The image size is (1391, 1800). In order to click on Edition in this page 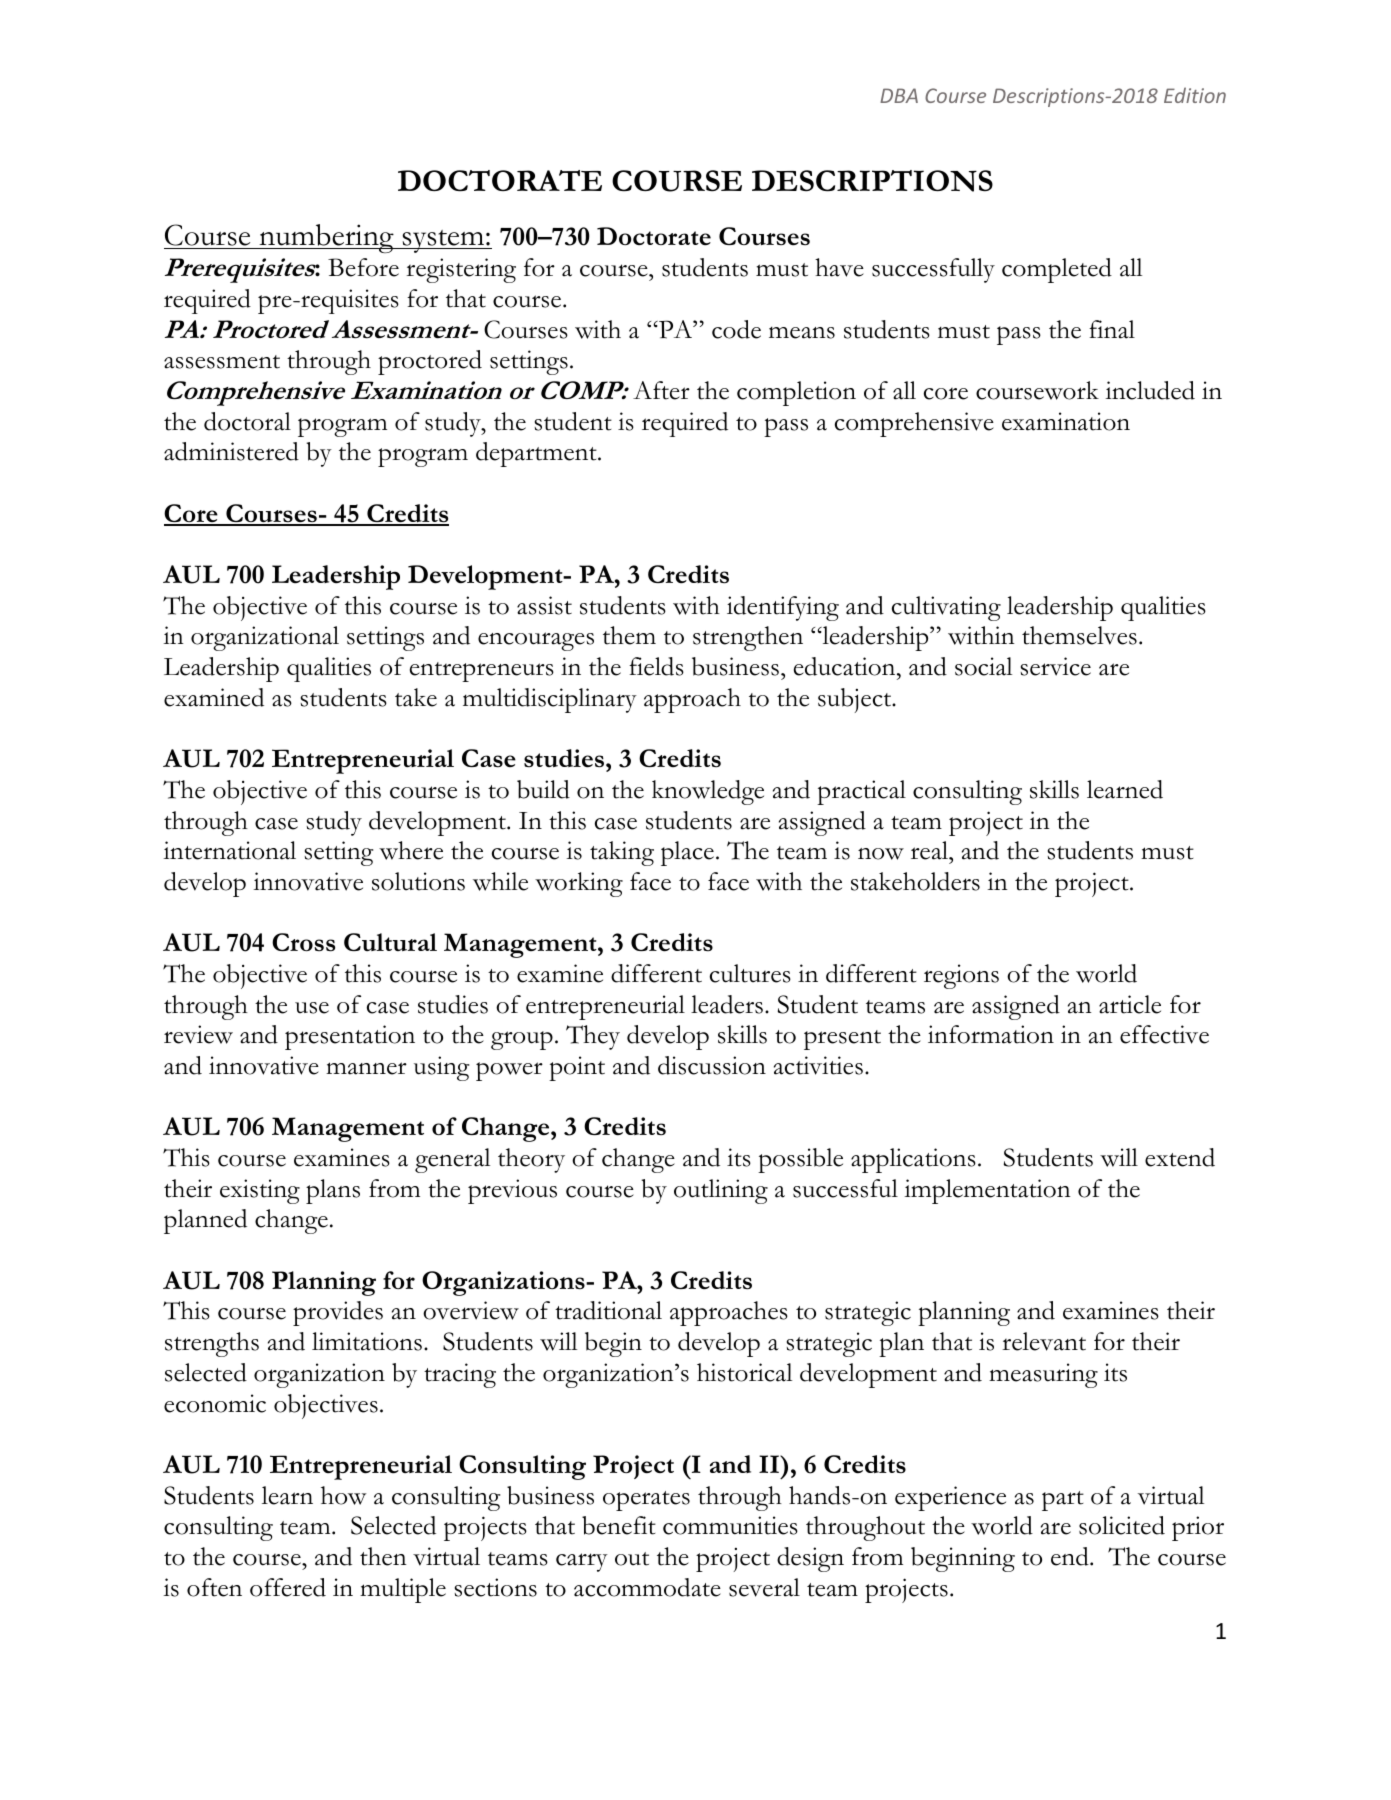, I will do `click(1195, 95)`.
